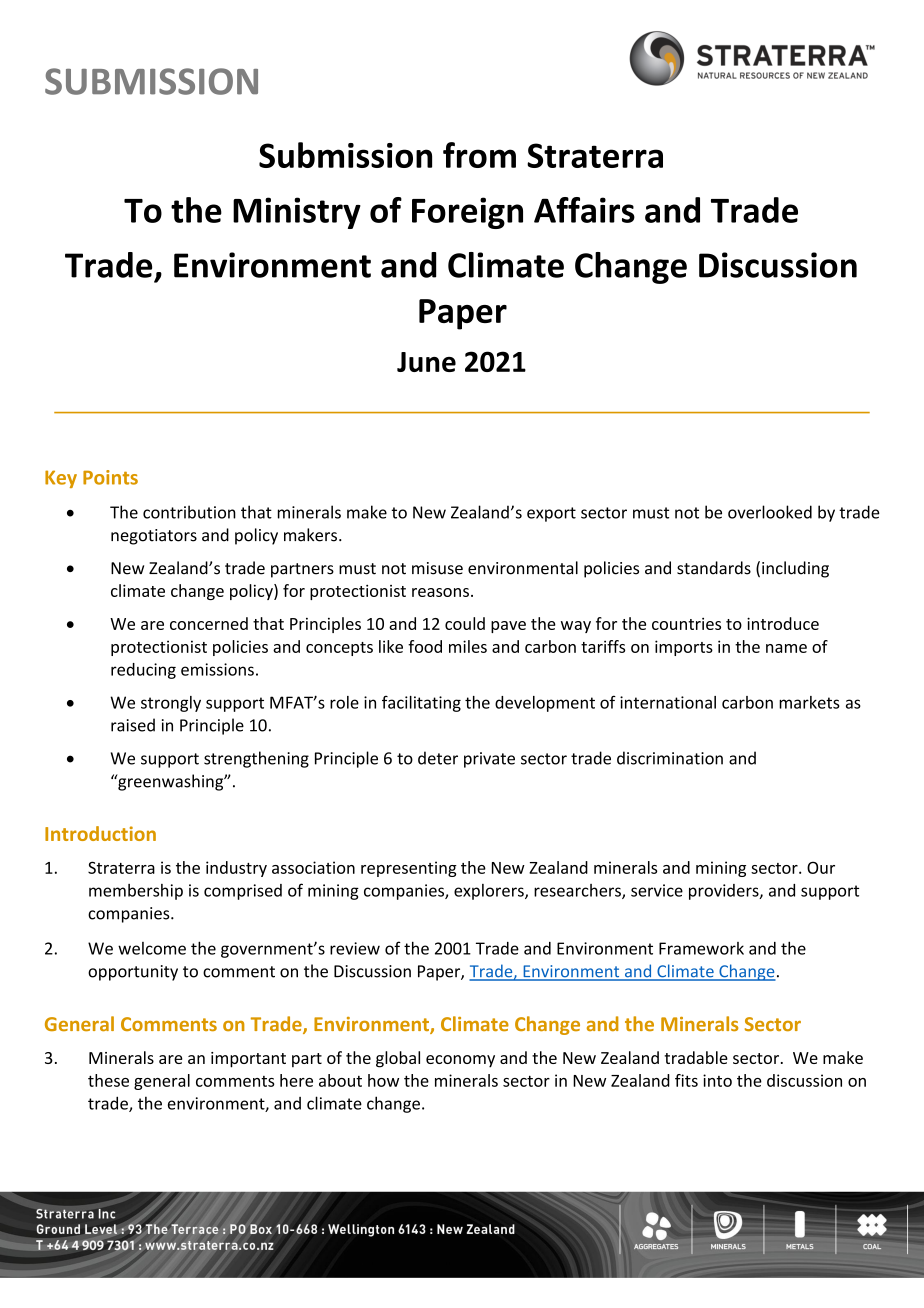 This screenshot has width=924, height=1308. Describe the element at coordinates (409, 869) in the screenshot. I see `representing` at that location.
